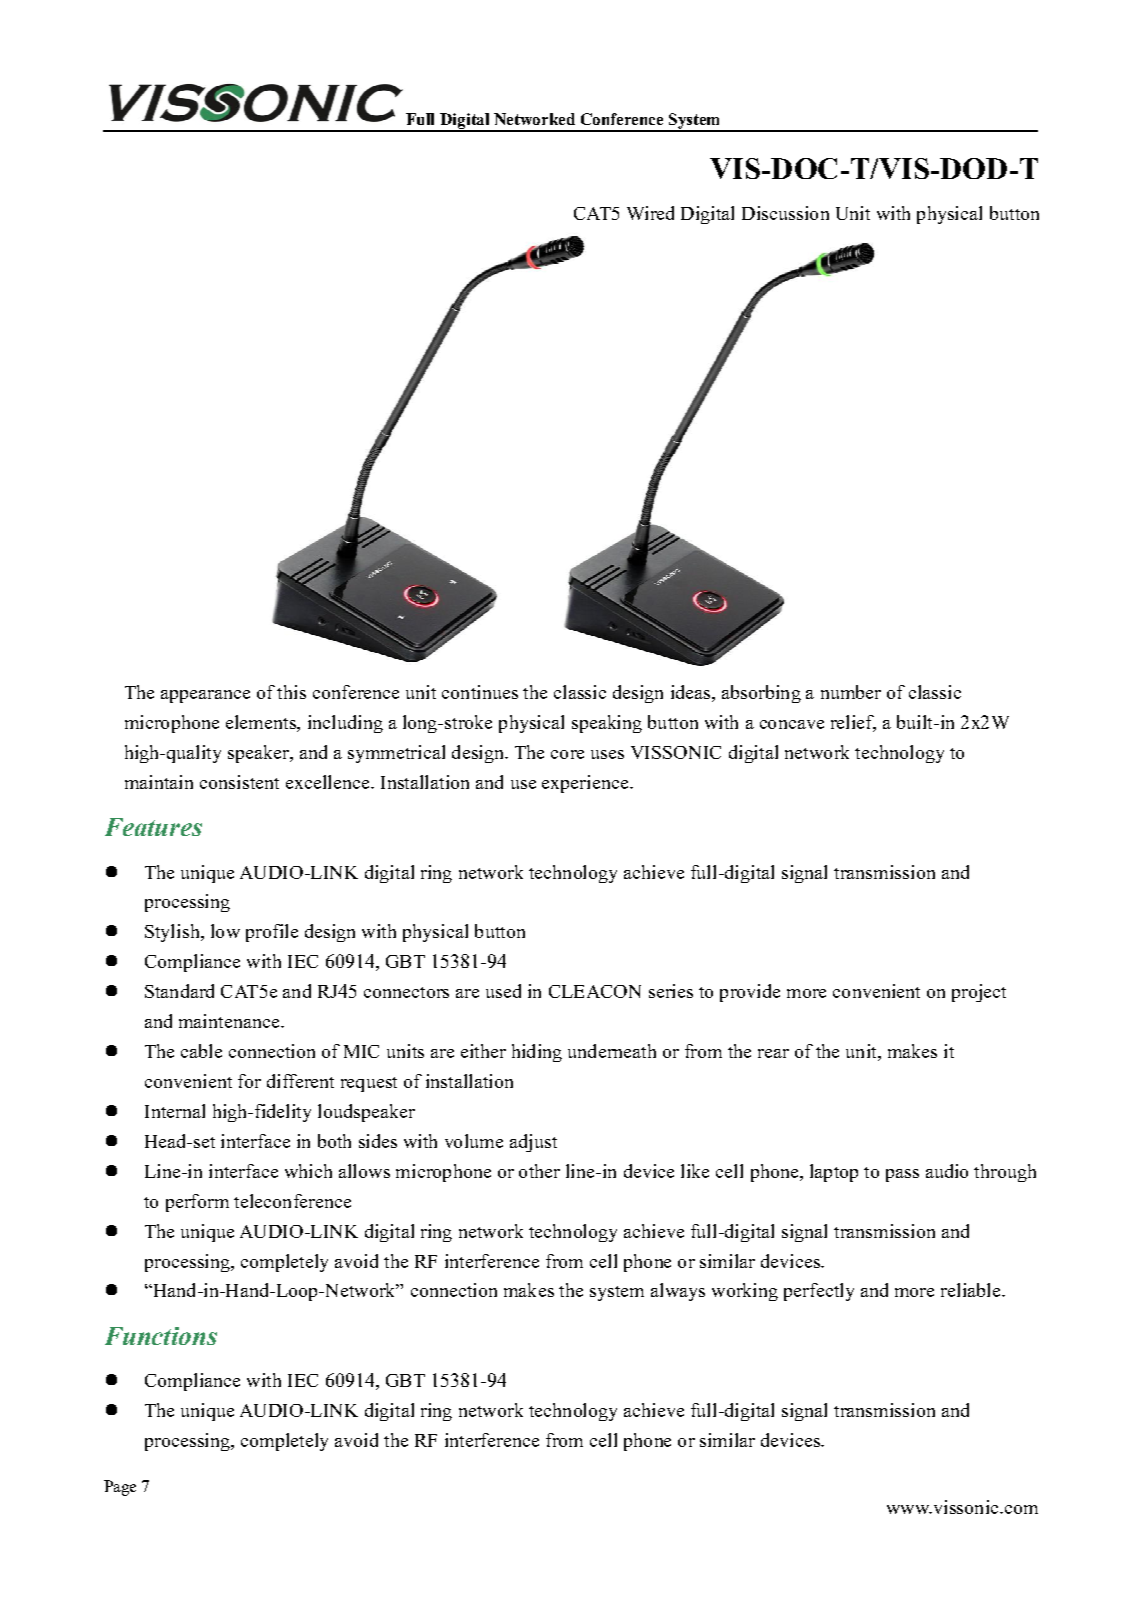 The image size is (1142, 1615). I want to click on always, so click(678, 1292).
